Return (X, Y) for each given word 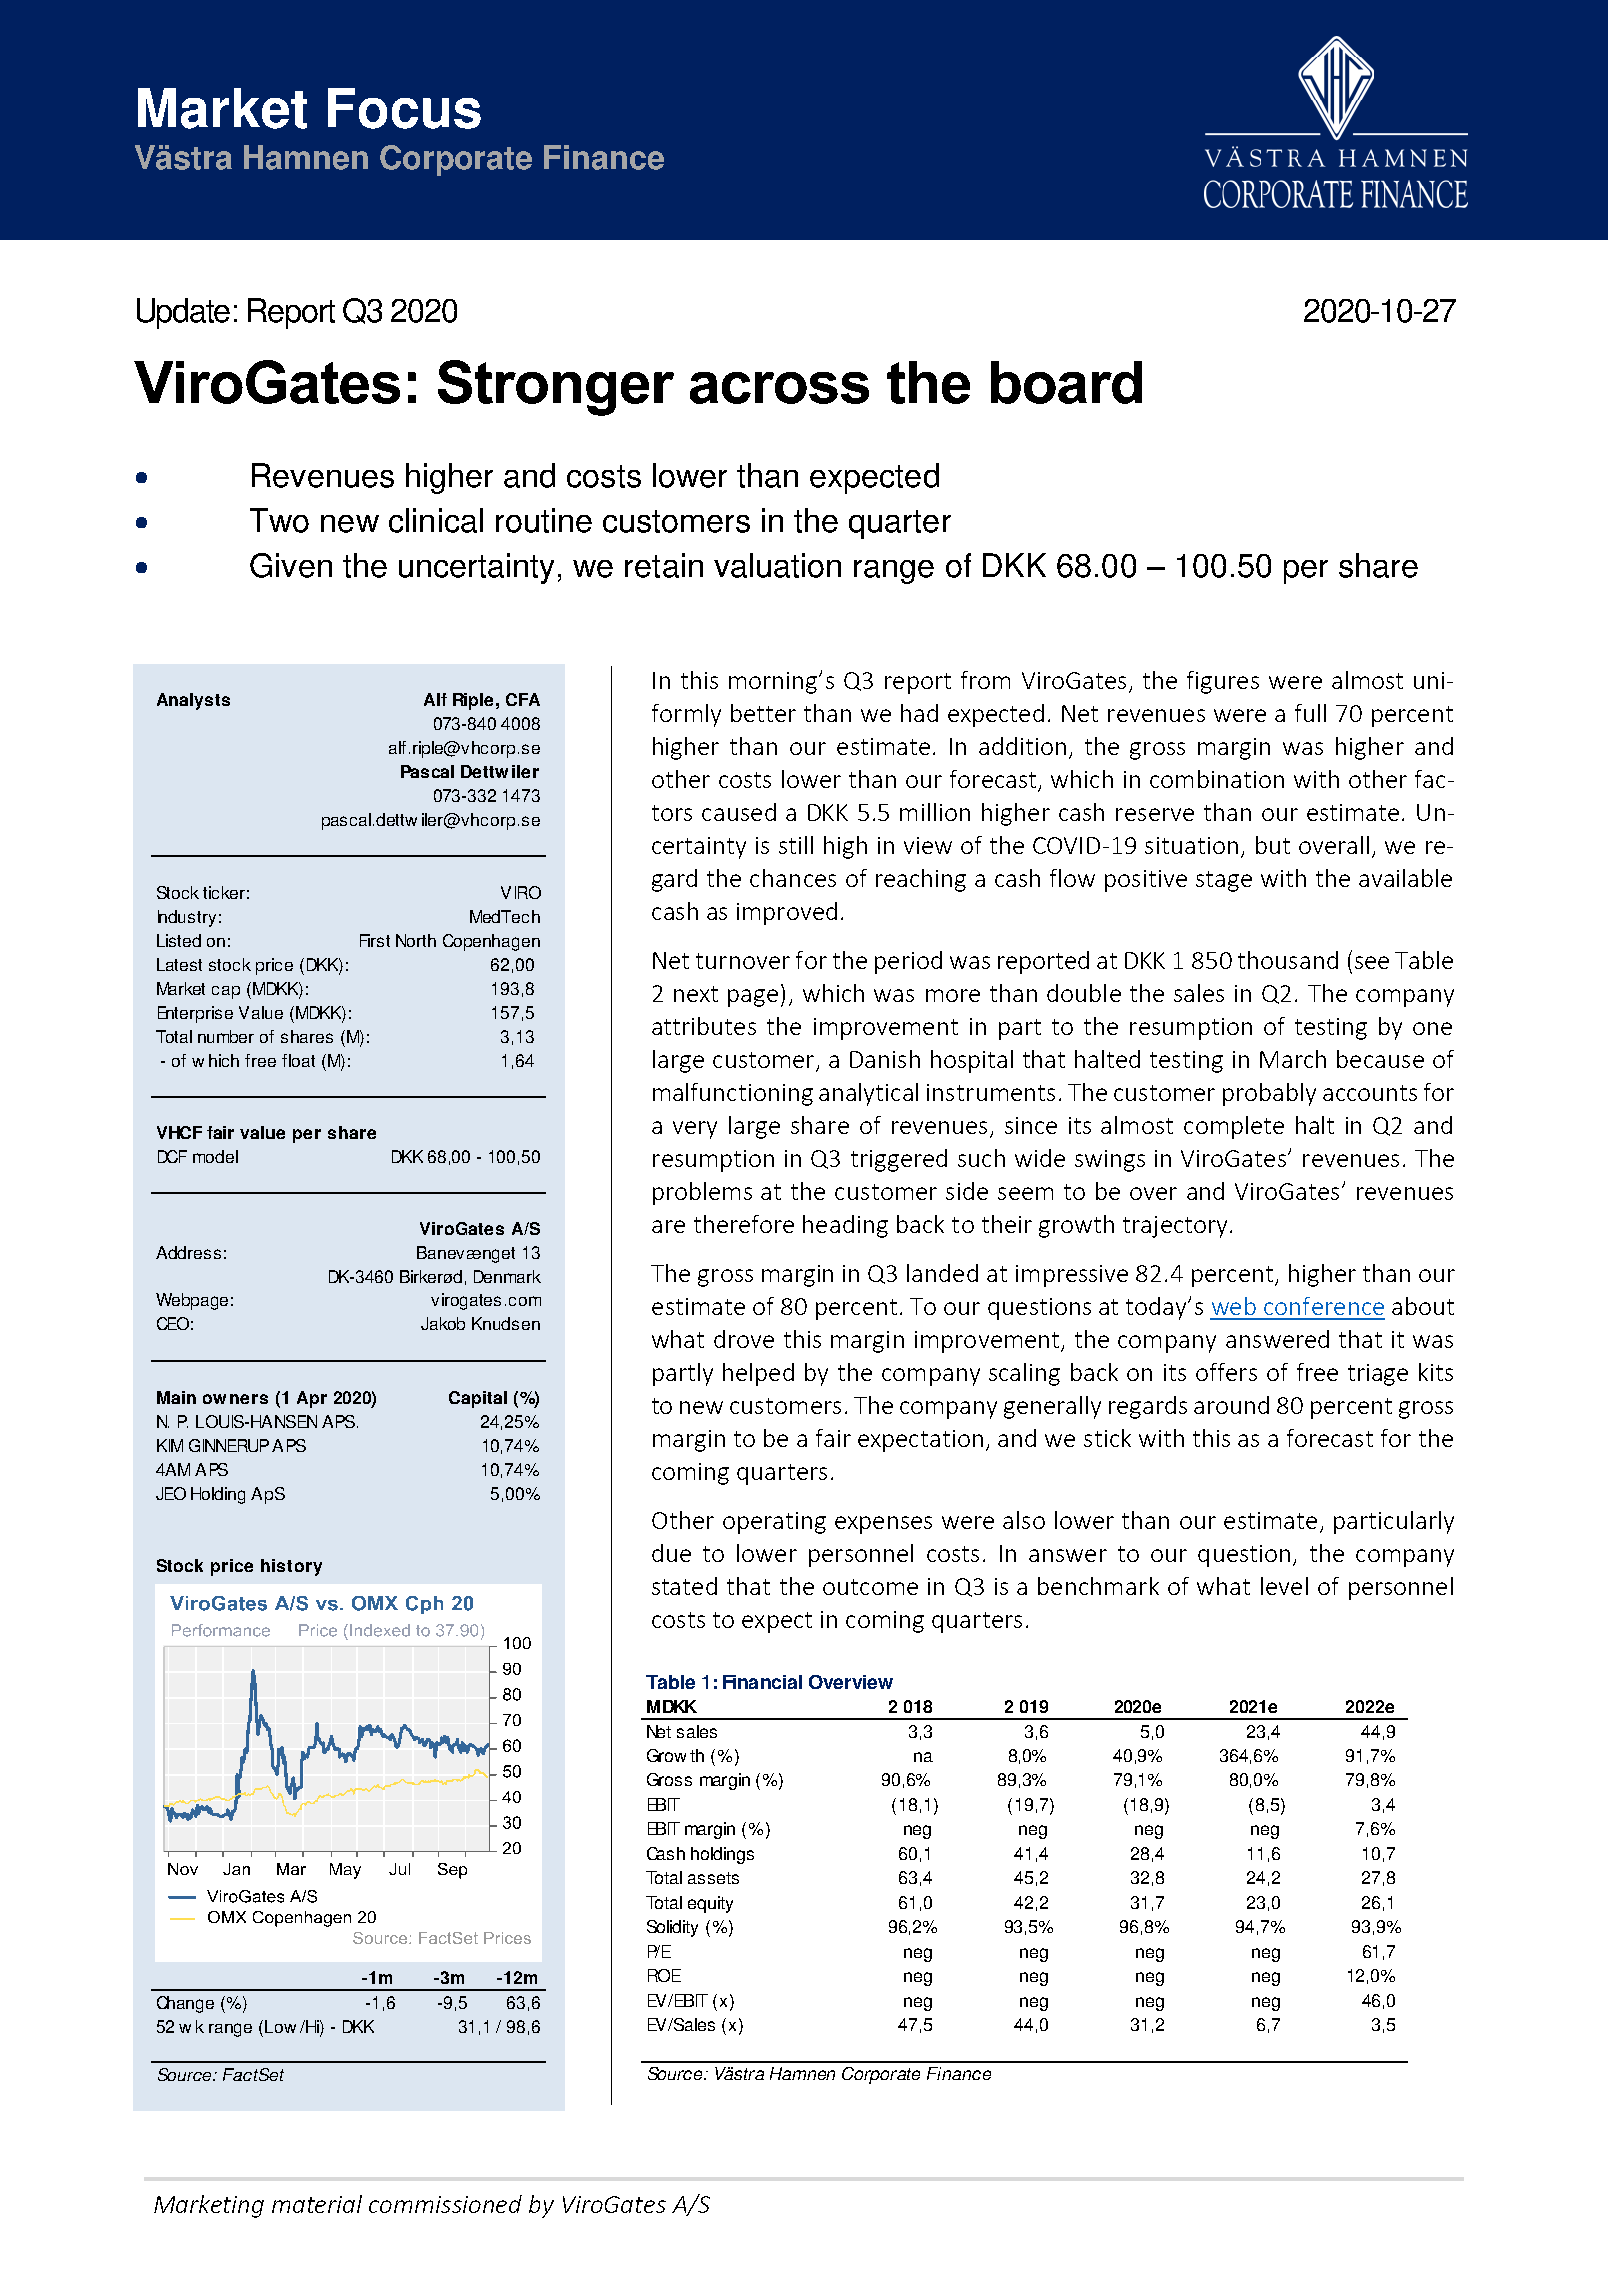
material (317, 2204)
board (1066, 382)
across (779, 388)
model (215, 1156)
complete (1234, 1127)
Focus (404, 108)
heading (845, 1226)
